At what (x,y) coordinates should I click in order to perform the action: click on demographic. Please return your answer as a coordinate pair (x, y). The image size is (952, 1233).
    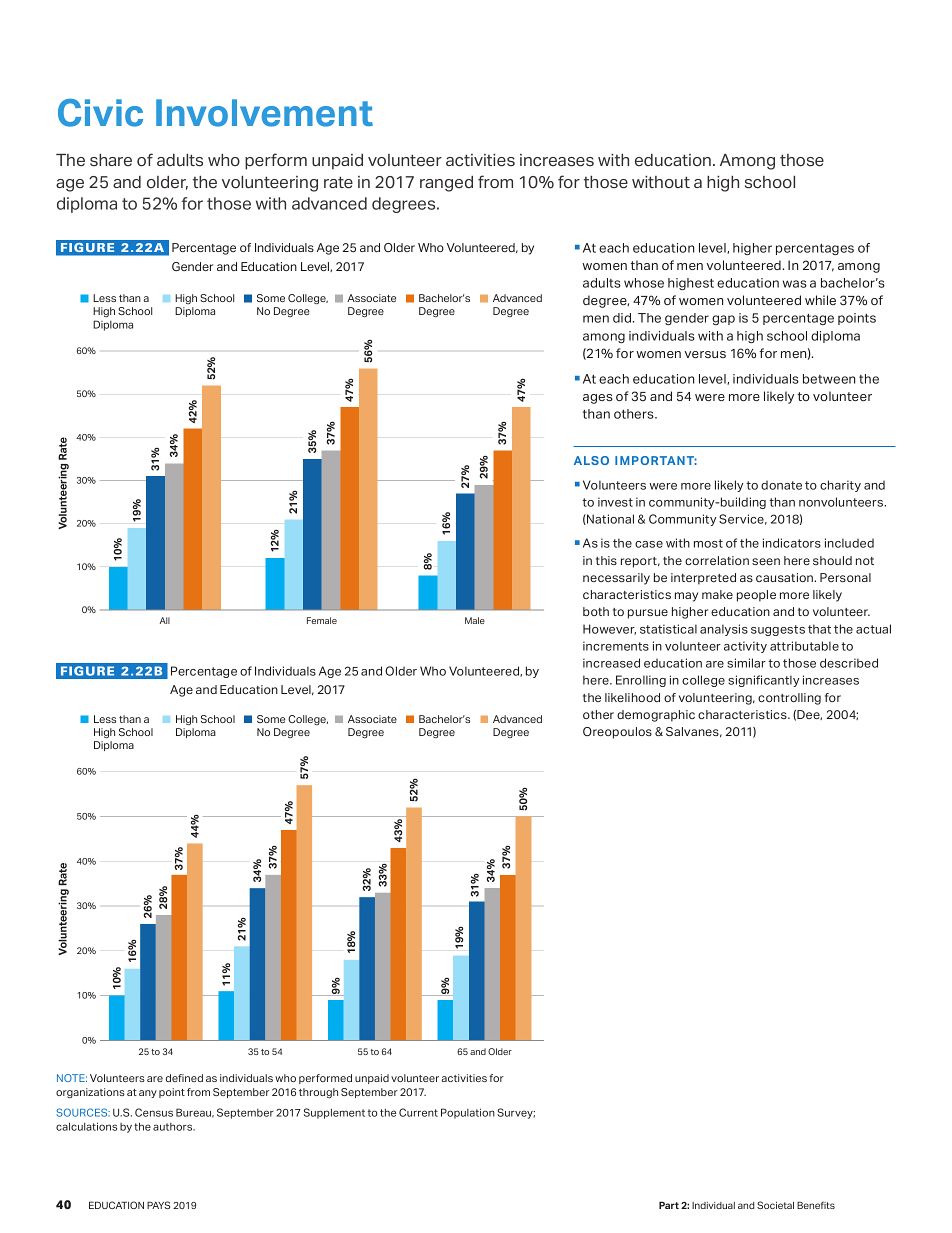
    Looking at the image, I should click on (656, 716).
